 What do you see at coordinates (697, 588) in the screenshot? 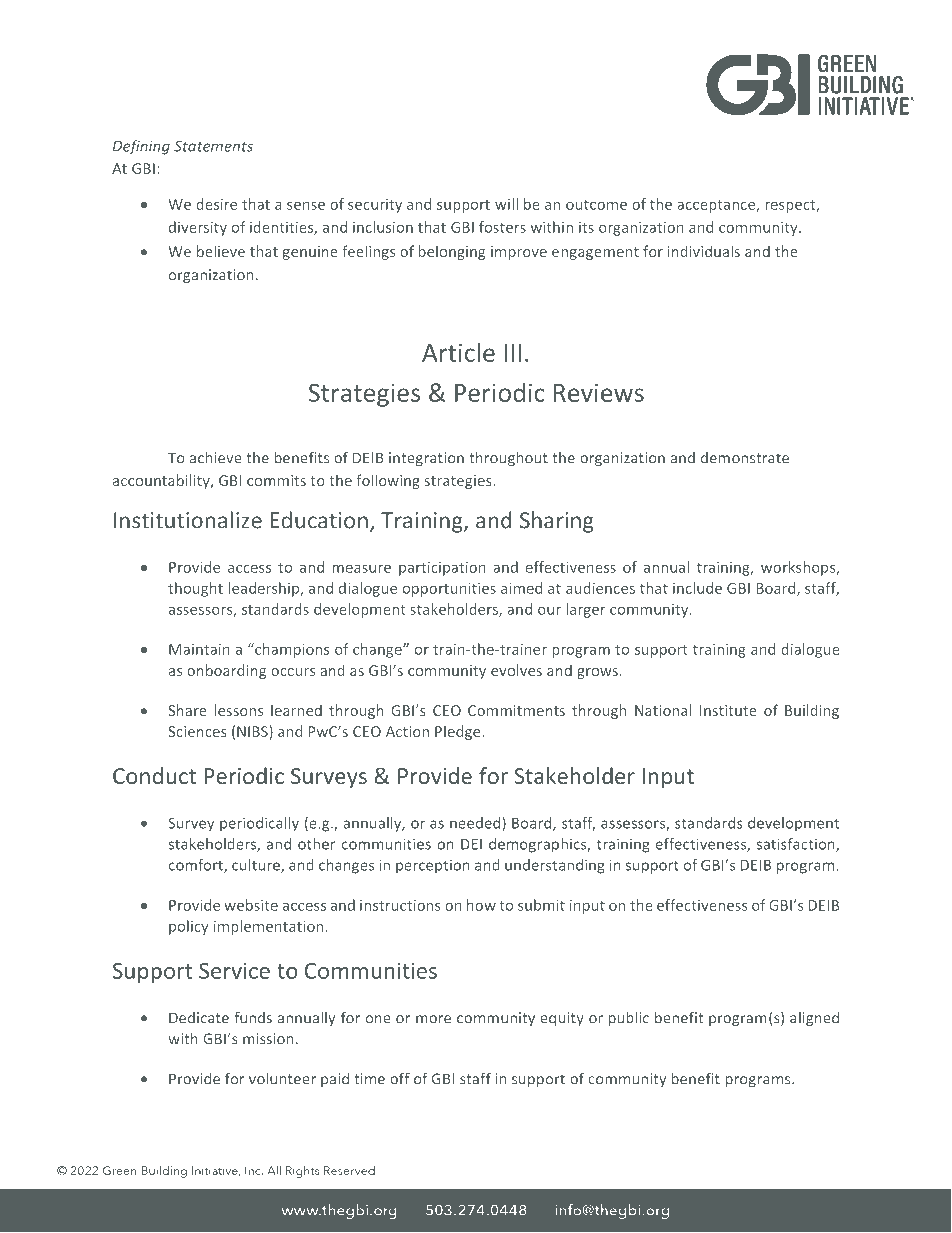
I see `include` at bounding box center [697, 588].
